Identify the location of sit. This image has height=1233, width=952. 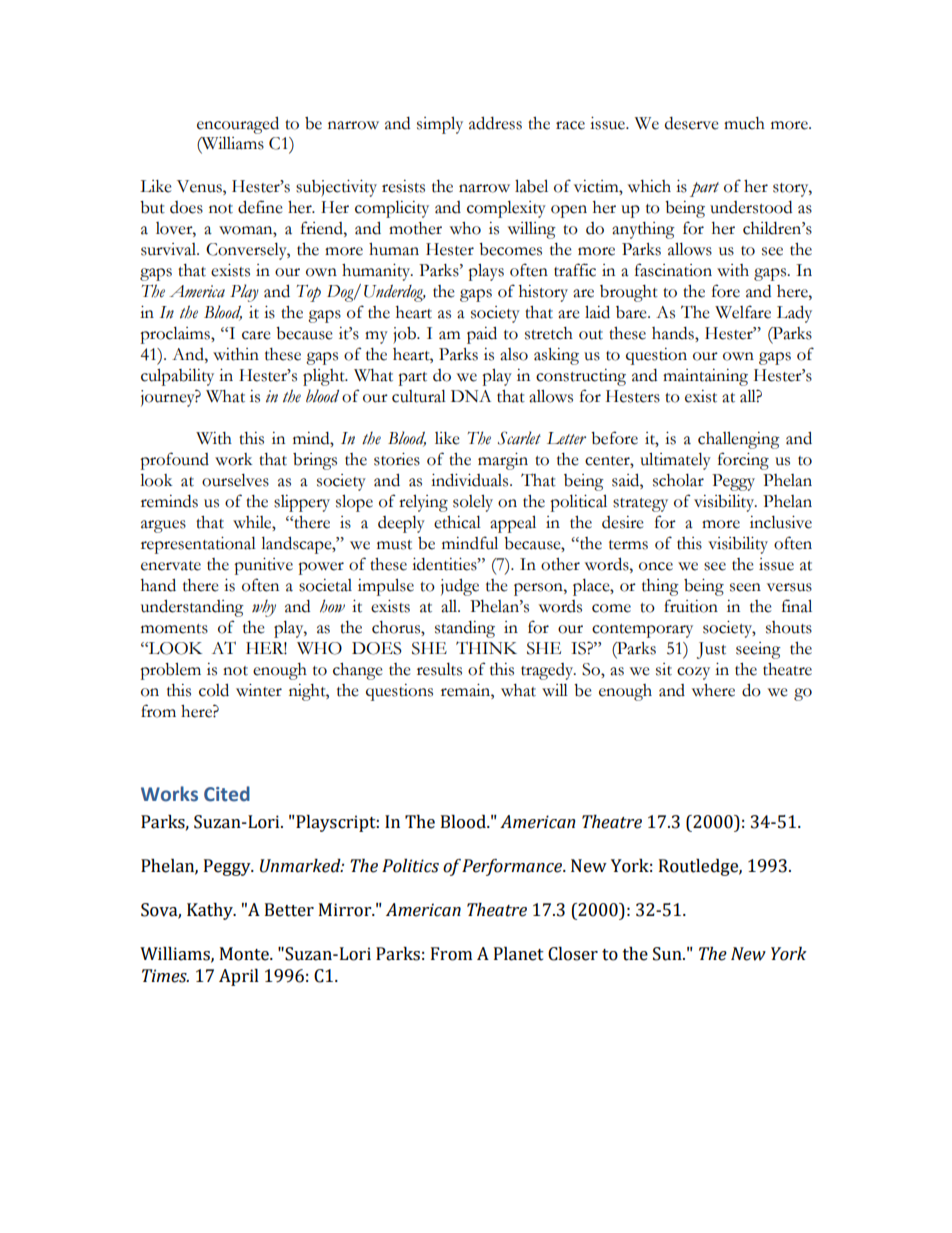
(664, 669).
